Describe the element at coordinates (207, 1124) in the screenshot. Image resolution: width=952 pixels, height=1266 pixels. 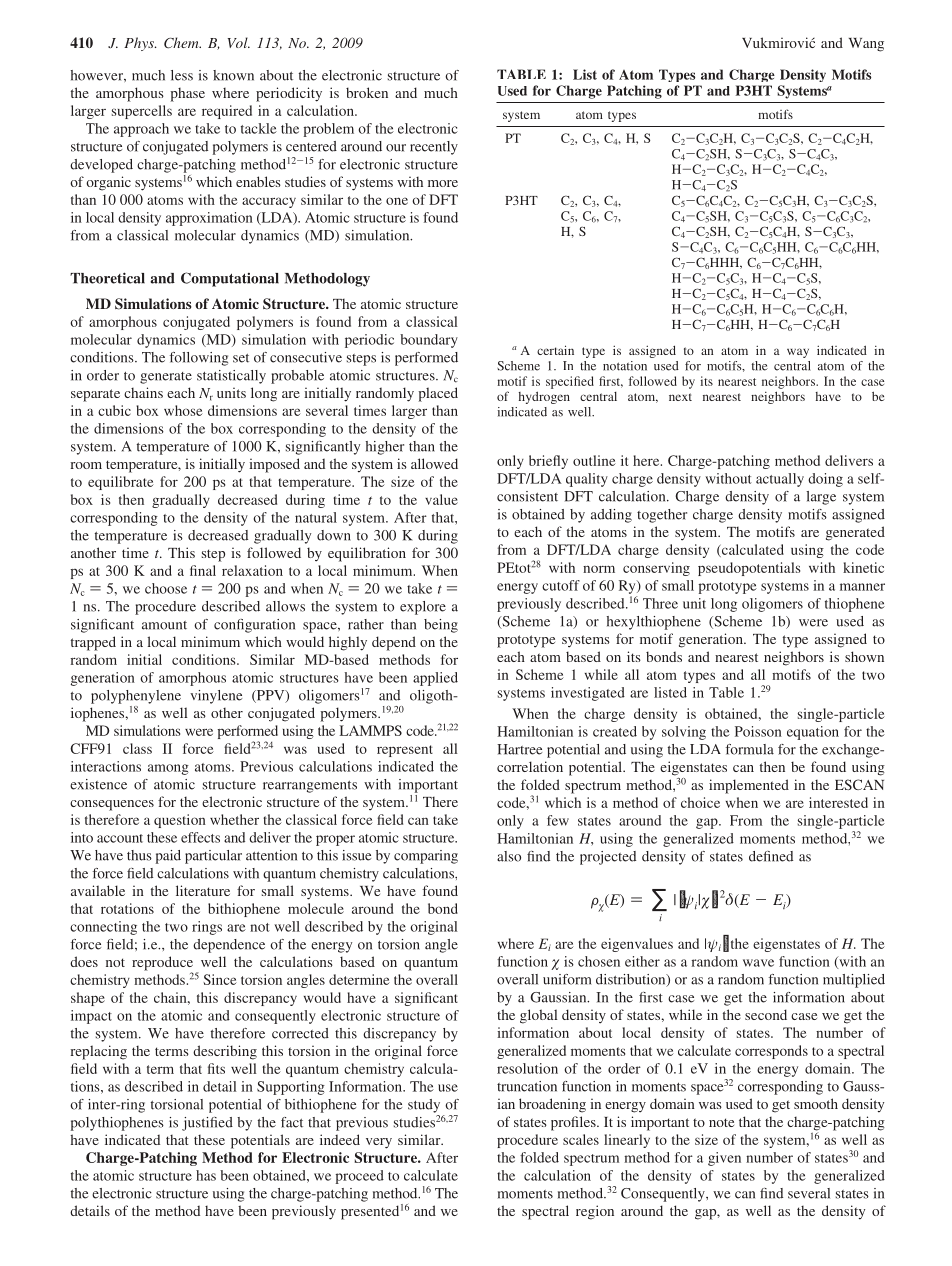
I see `justified` at that location.
